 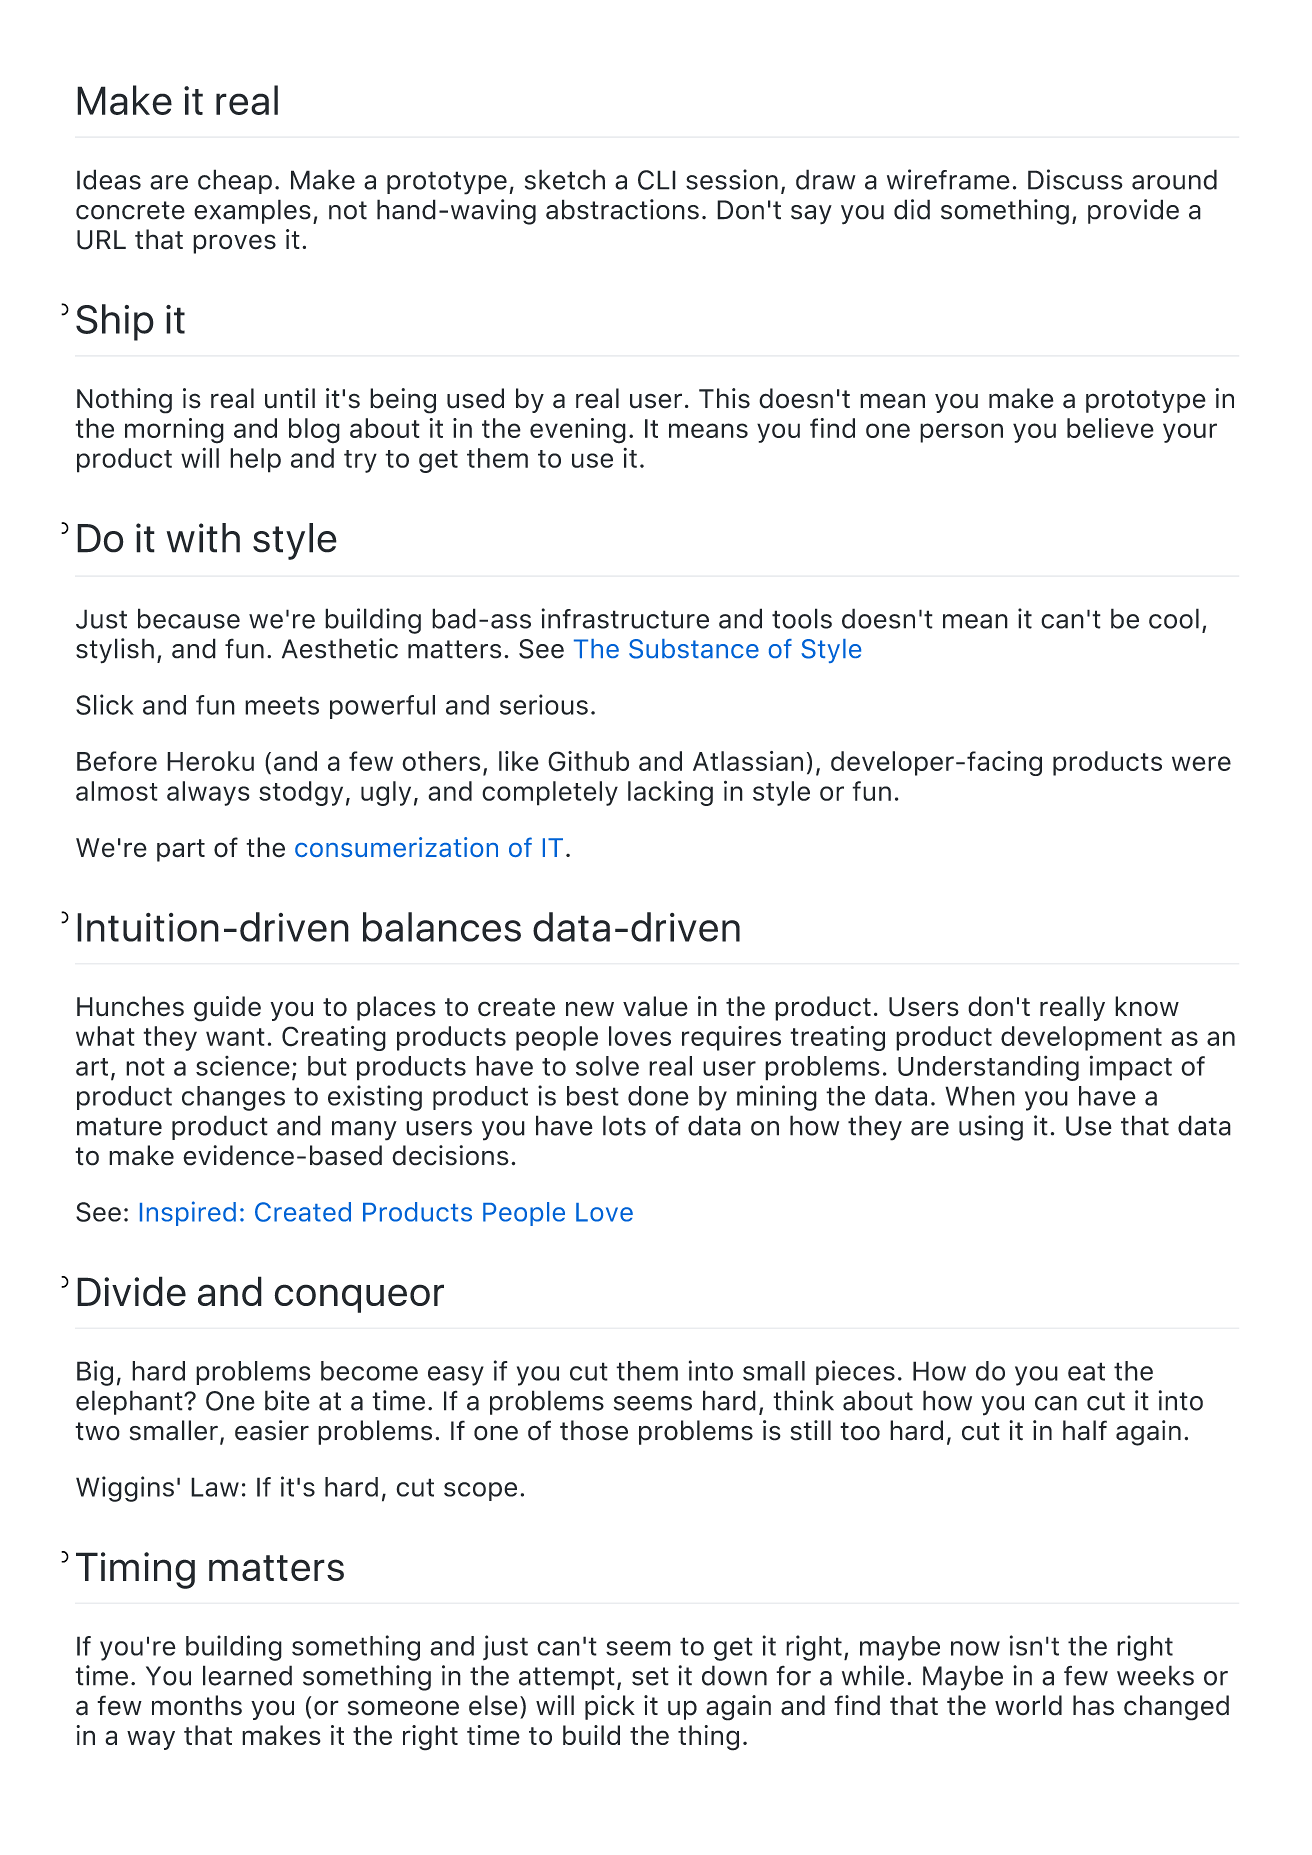 I want to click on lacking, so click(x=670, y=793).
